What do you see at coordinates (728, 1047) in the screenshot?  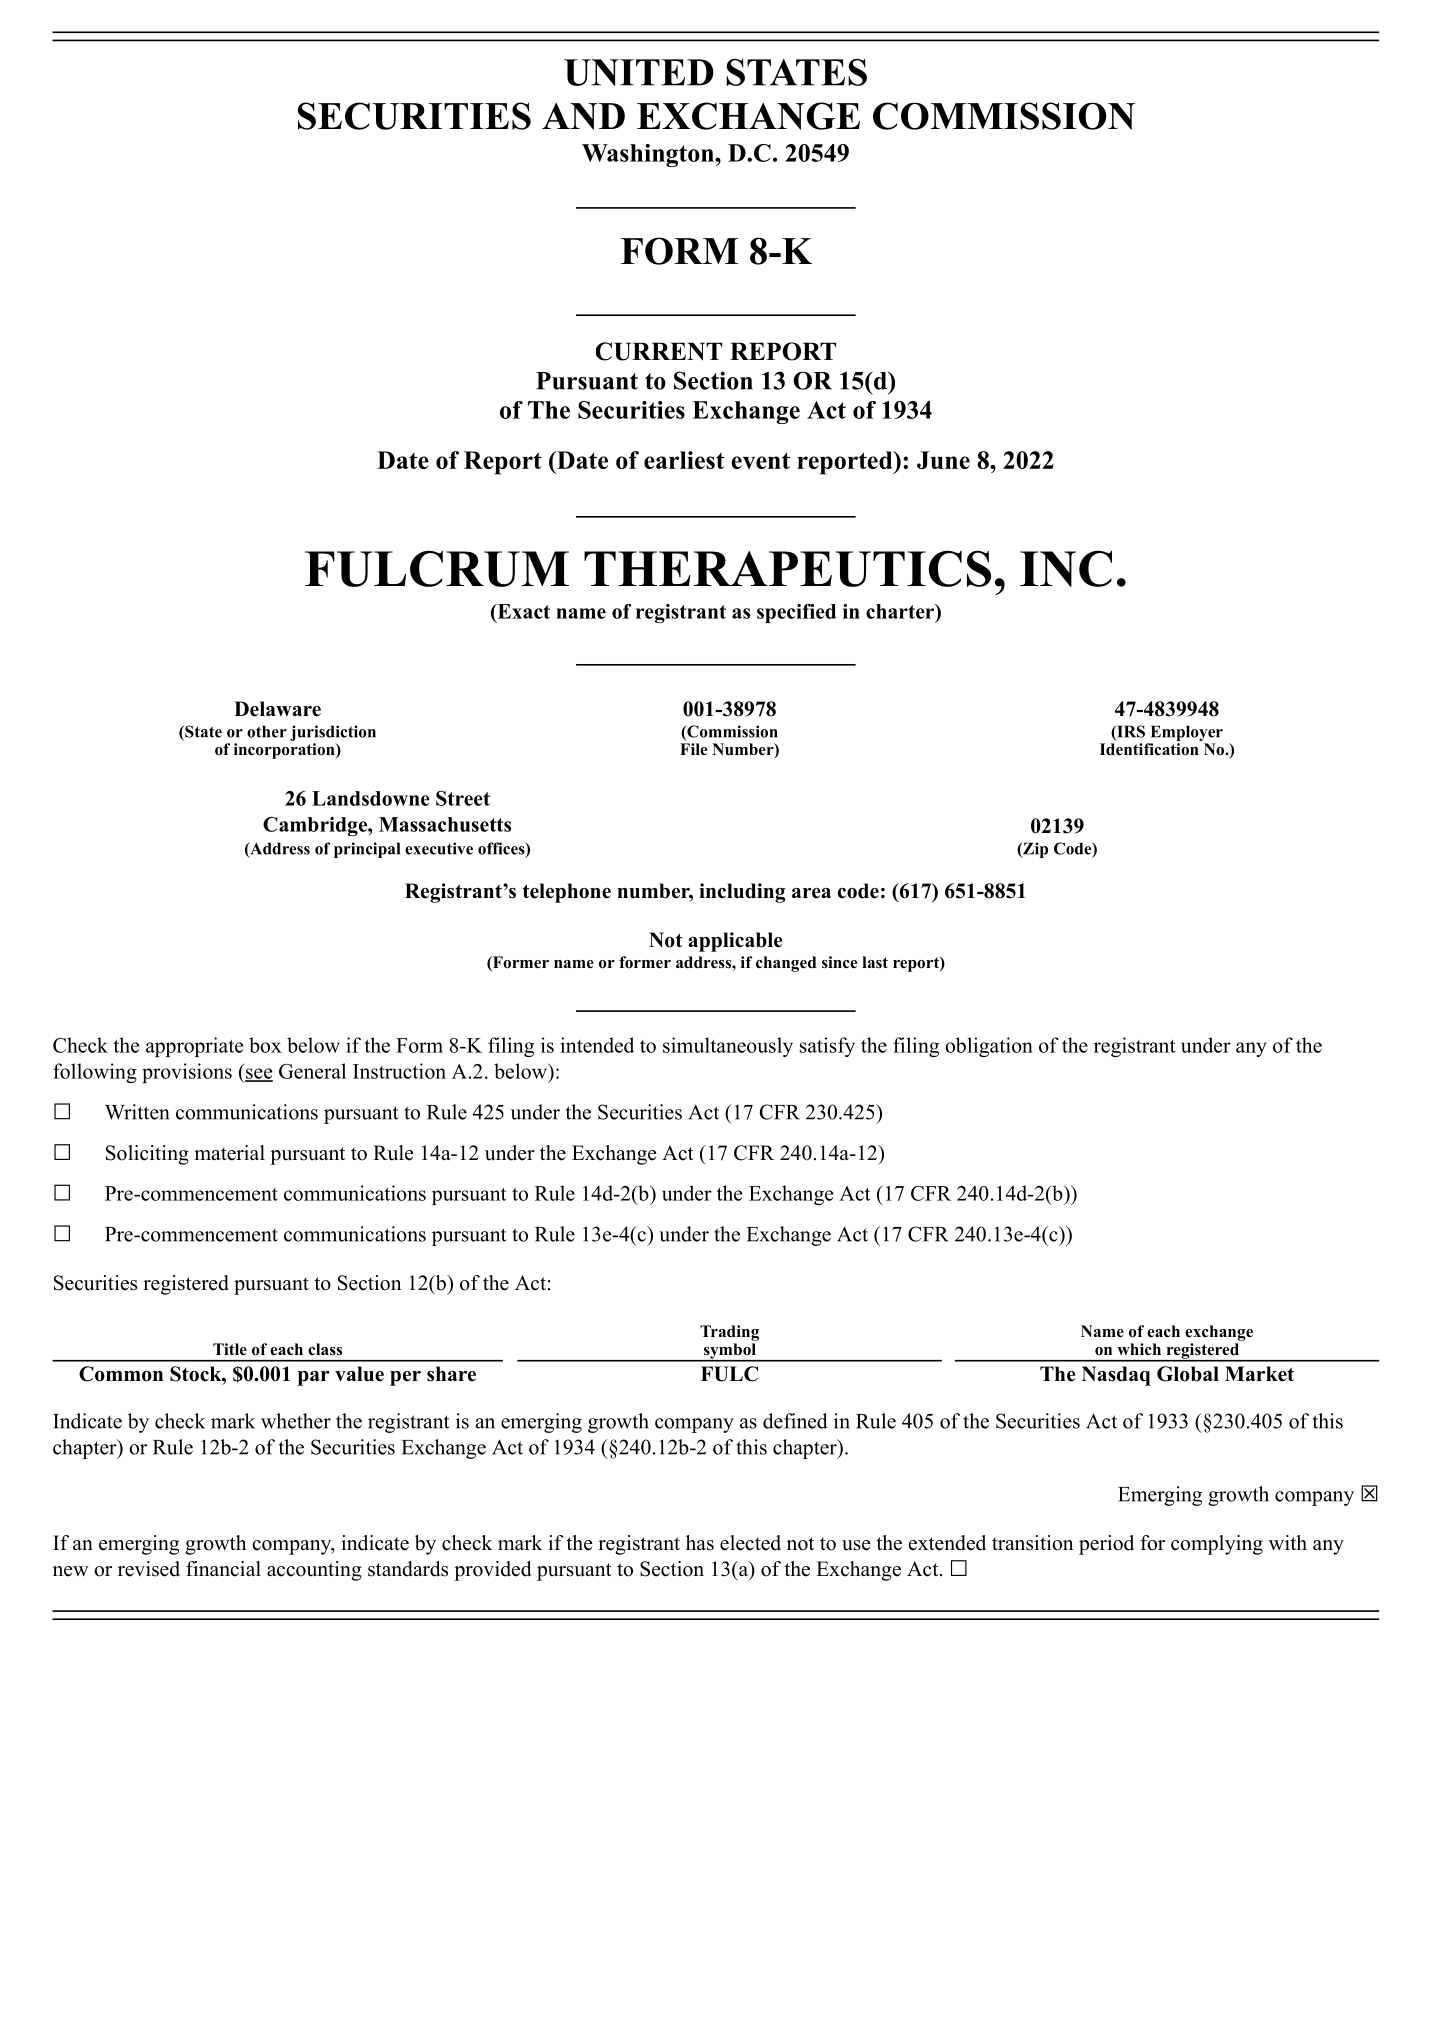 I see `simultaneously` at bounding box center [728, 1047].
